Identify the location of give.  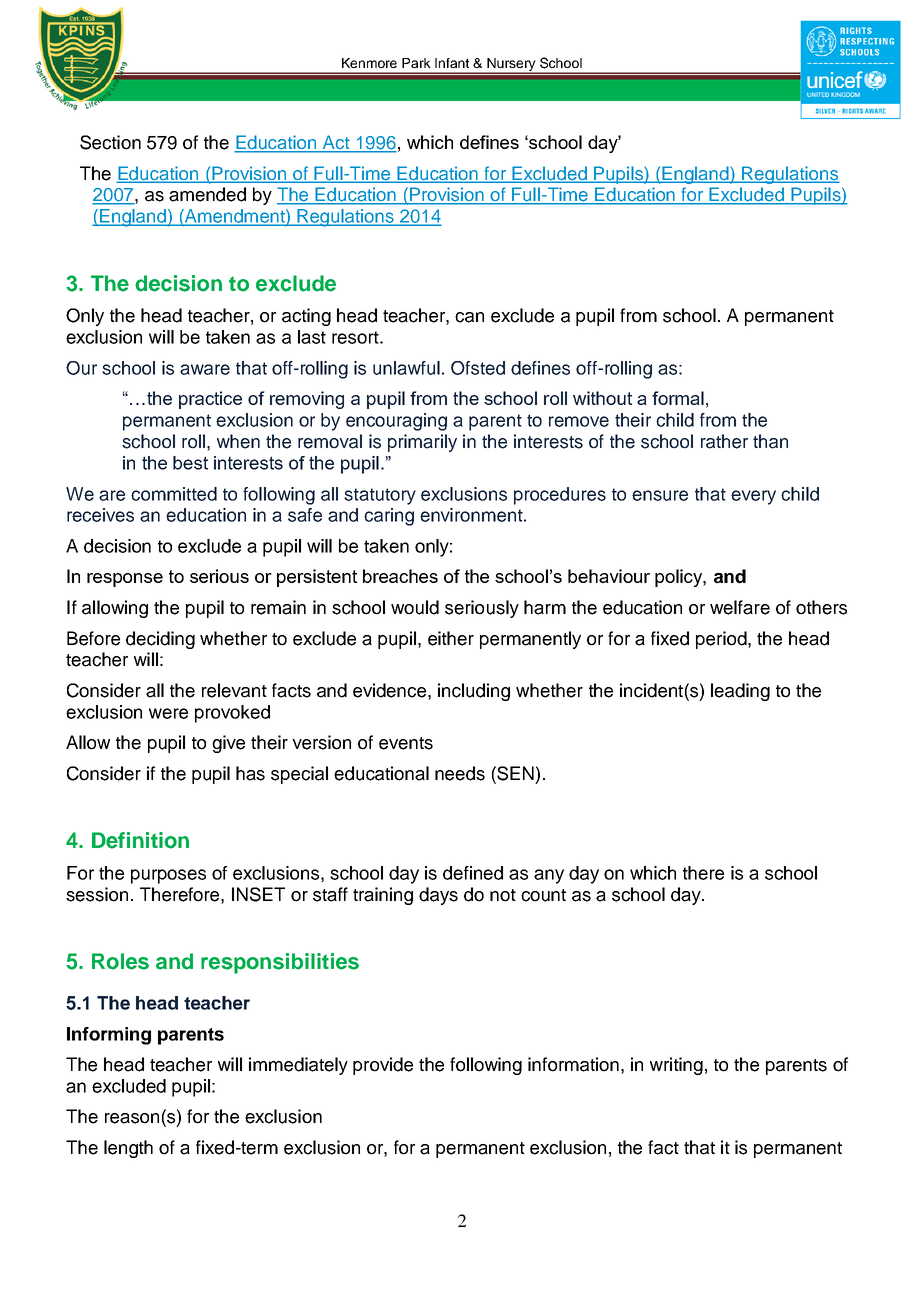
(228, 744).
